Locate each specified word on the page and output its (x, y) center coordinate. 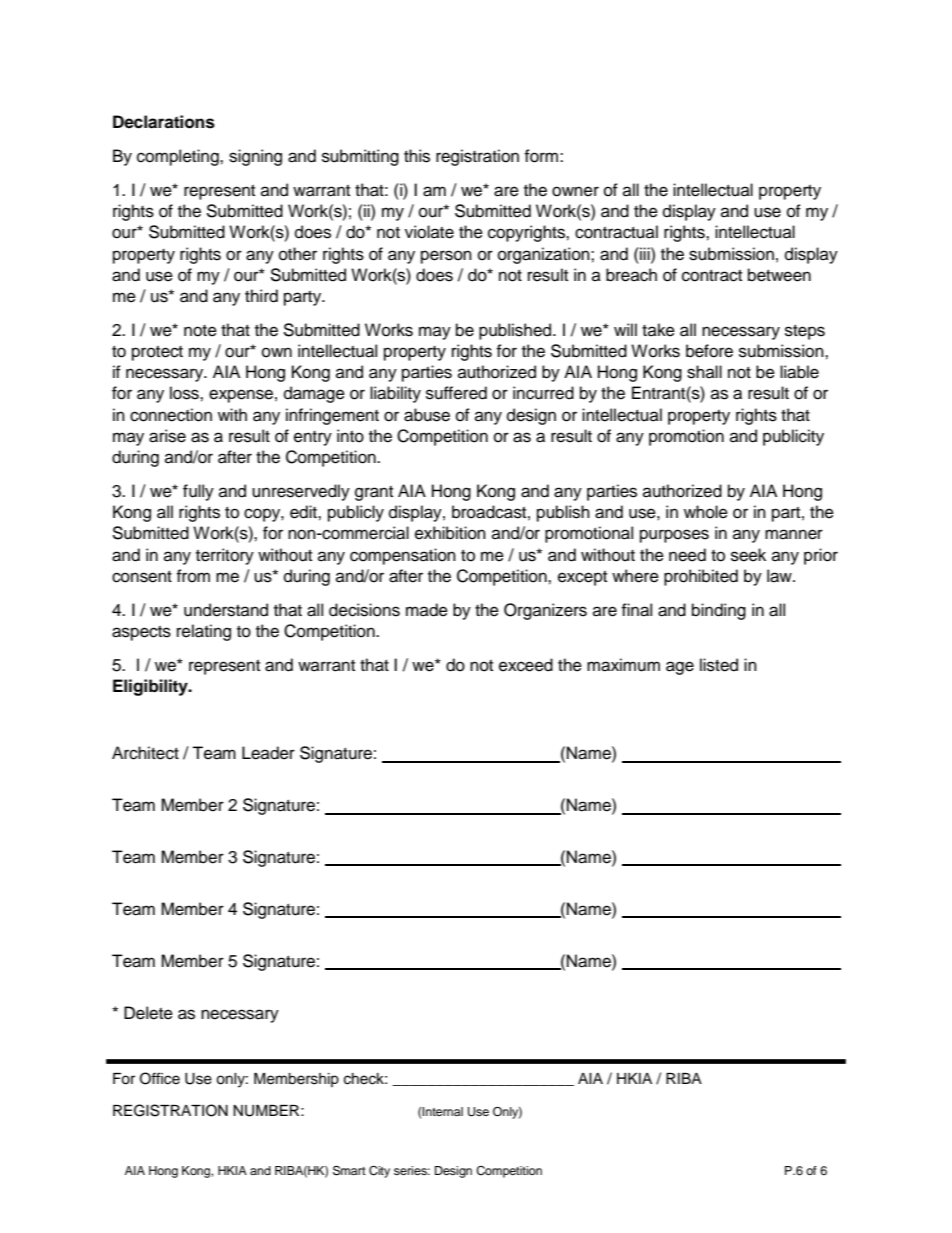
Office (160, 1078)
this (417, 156)
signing (255, 157)
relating (204, 632)
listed (719, 665)
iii (645, 253)
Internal (442, 1111)
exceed (526, 665)
